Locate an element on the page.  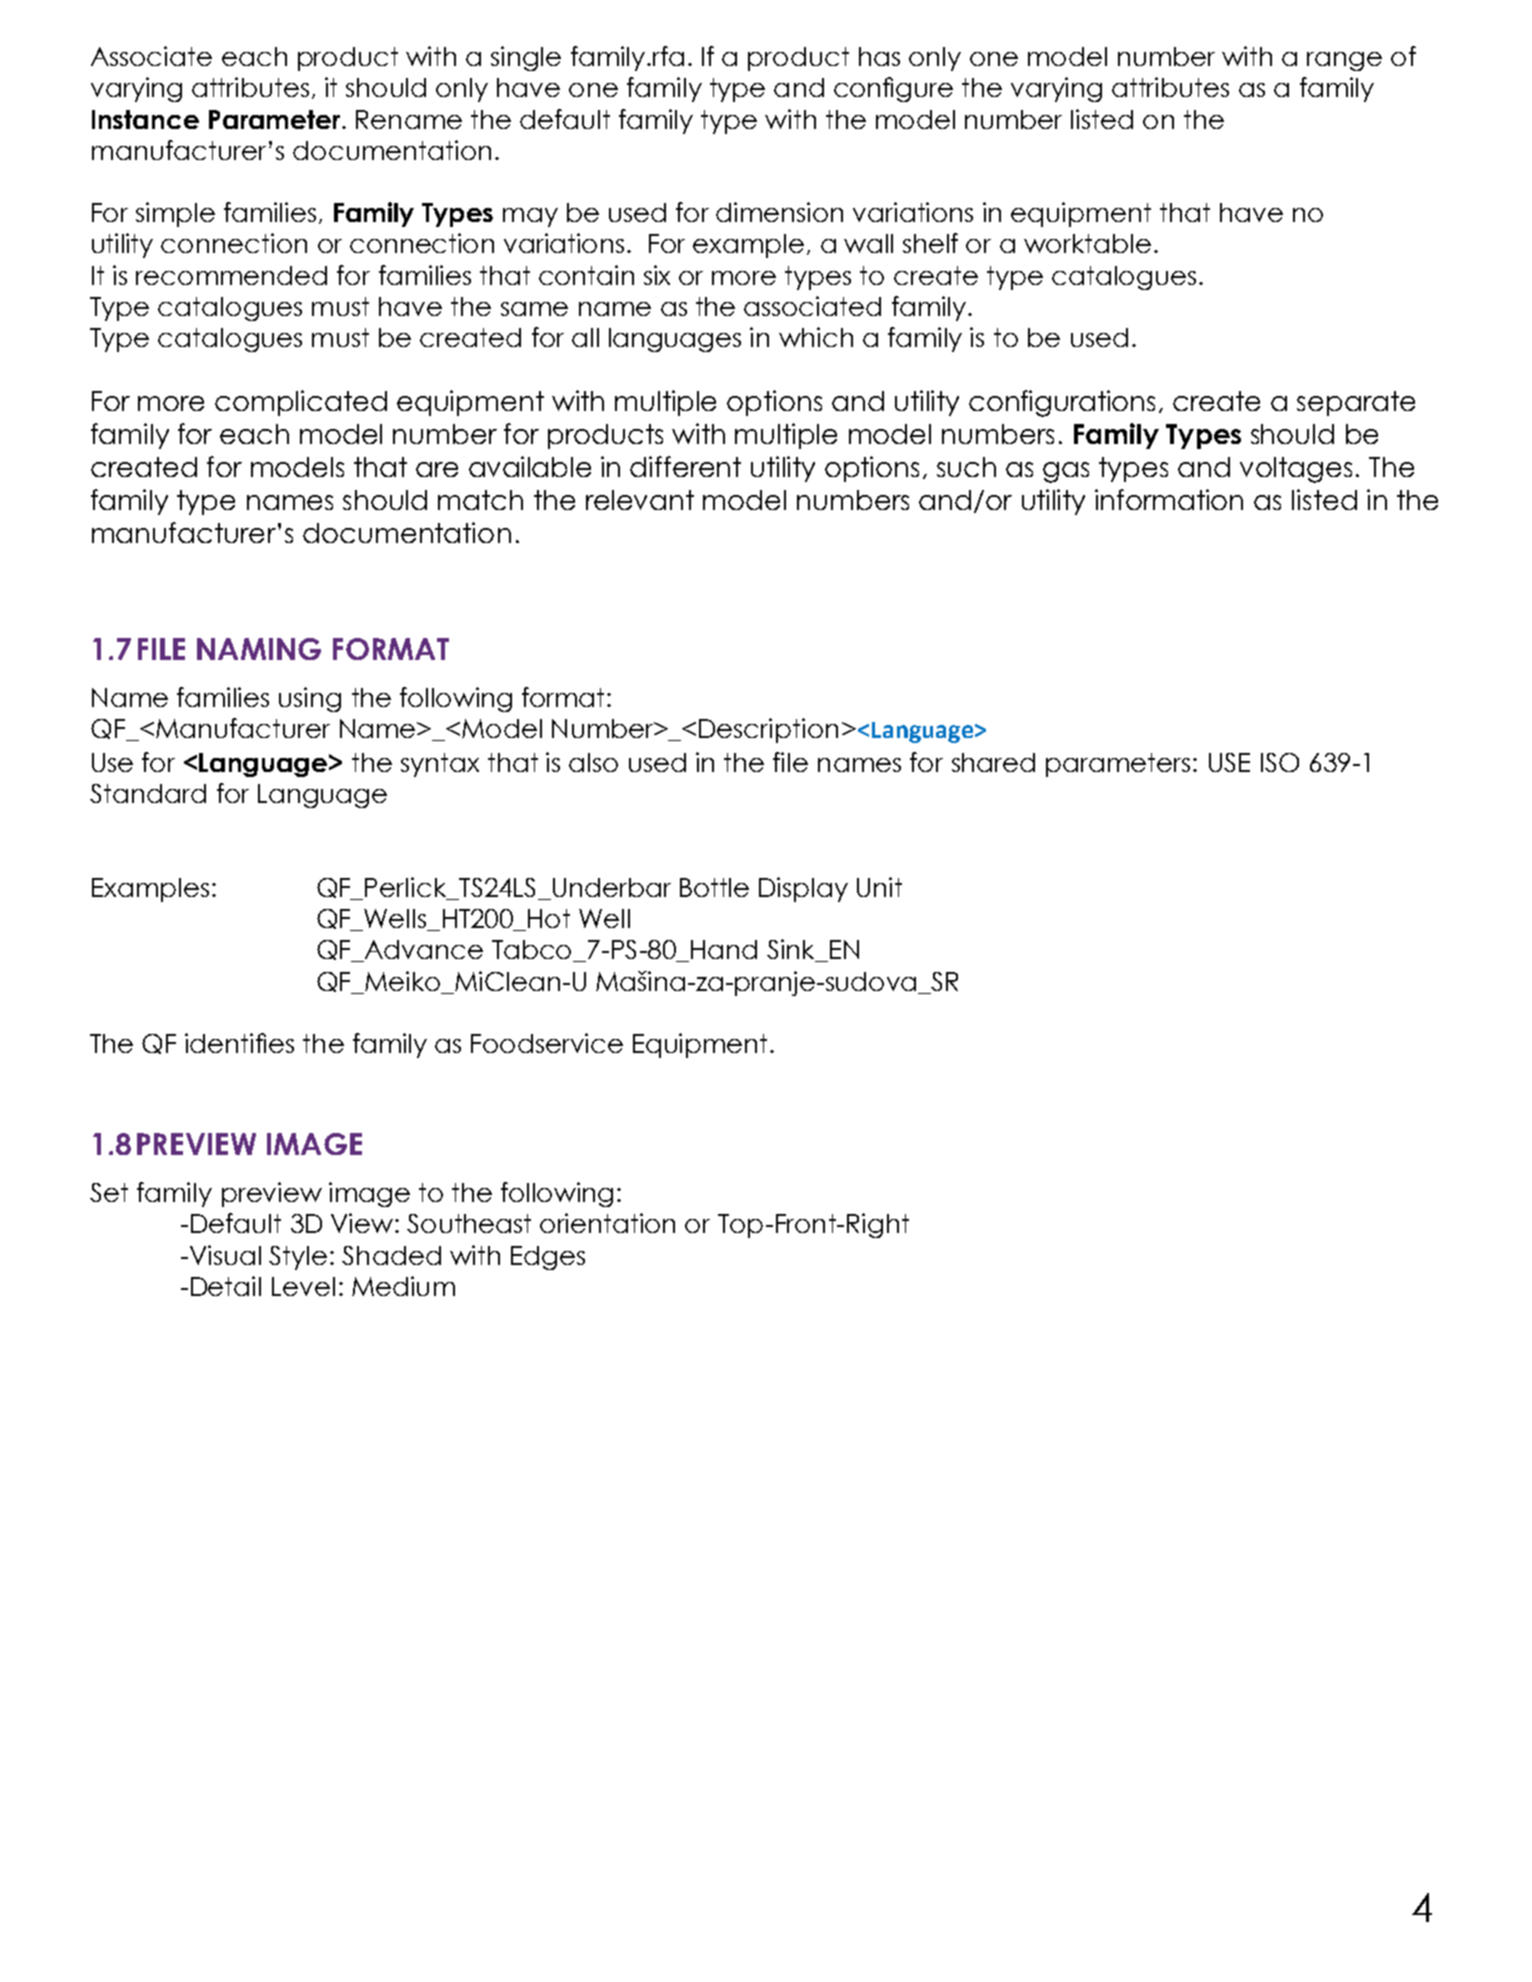
orientation is located at coordinates (607, 1223).
